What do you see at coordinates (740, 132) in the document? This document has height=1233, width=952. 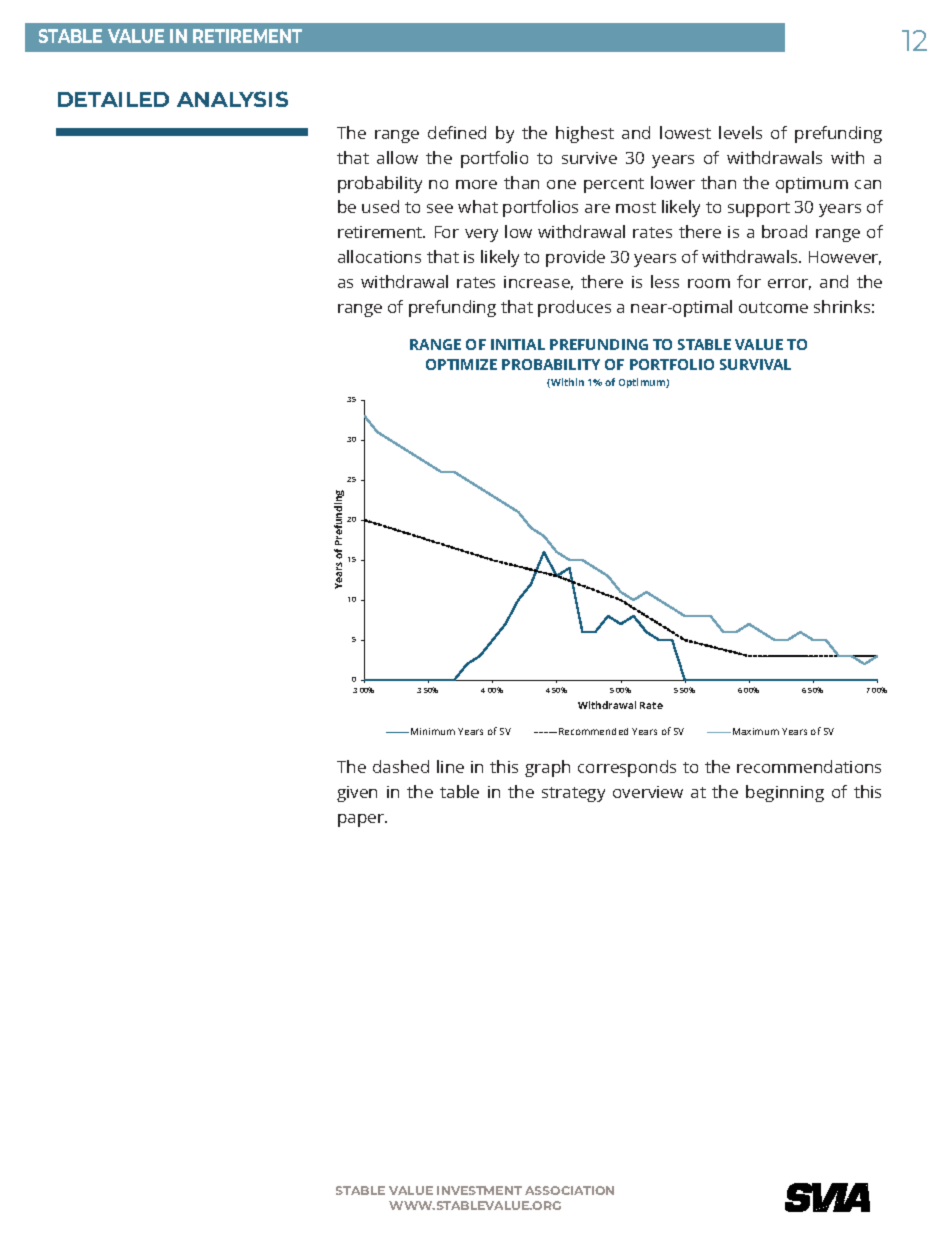 I see `levels` at bounding box center [740, 132].
